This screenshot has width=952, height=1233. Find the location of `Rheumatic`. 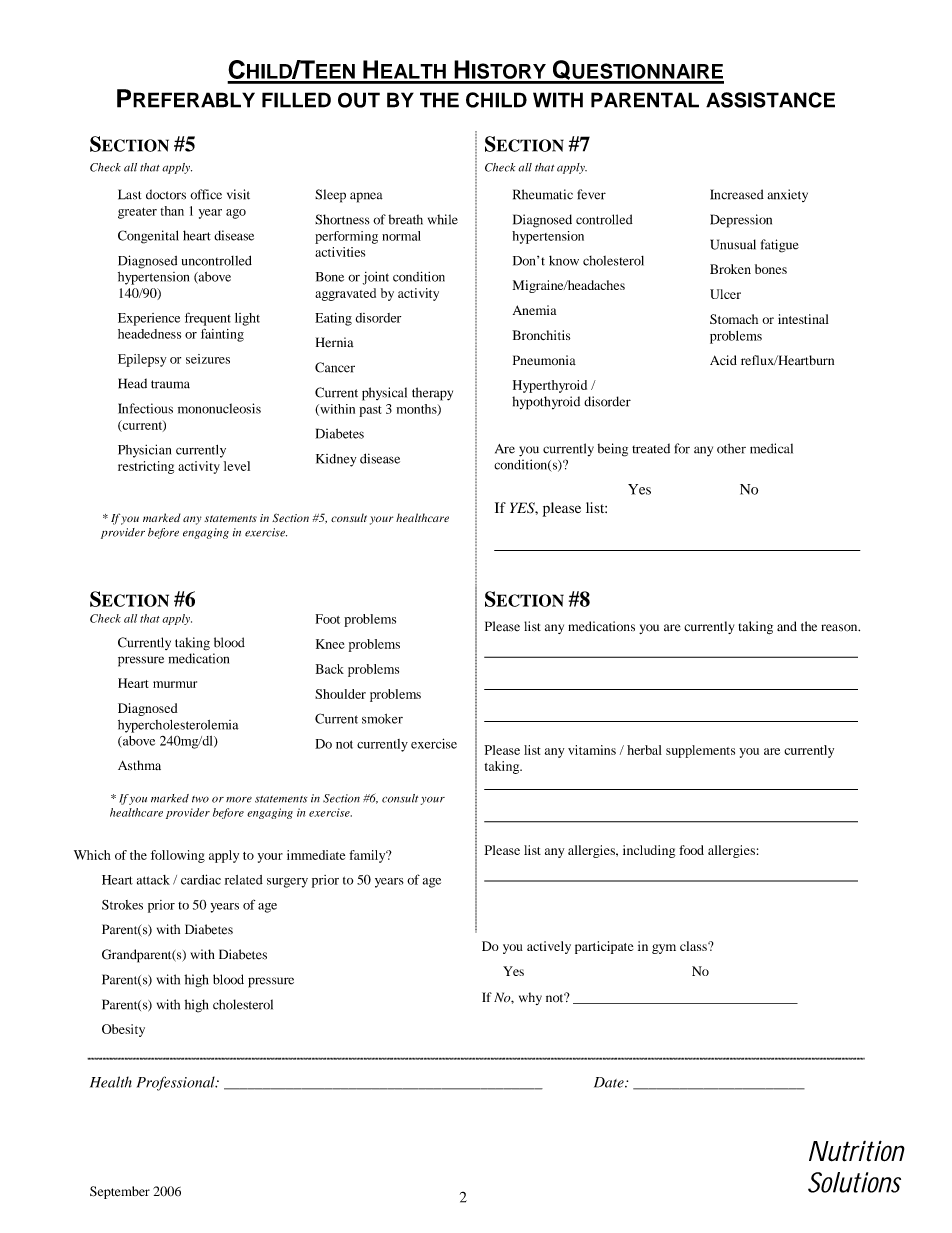

Rheumatic is located at coordinates (543, 194).
